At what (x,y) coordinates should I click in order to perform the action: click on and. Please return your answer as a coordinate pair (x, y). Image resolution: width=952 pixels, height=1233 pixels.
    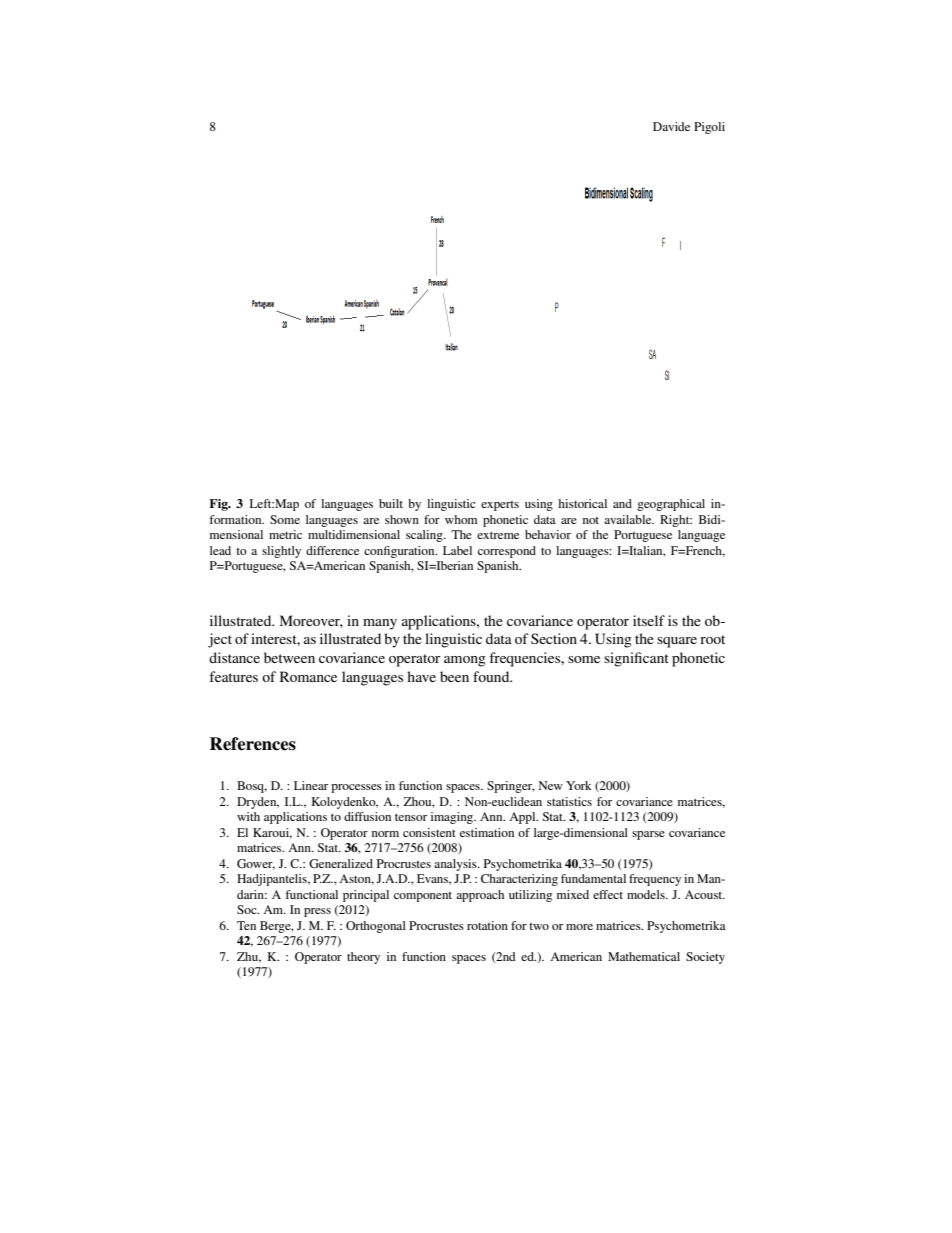
    Looking at the image, I should click on (622, 503).
